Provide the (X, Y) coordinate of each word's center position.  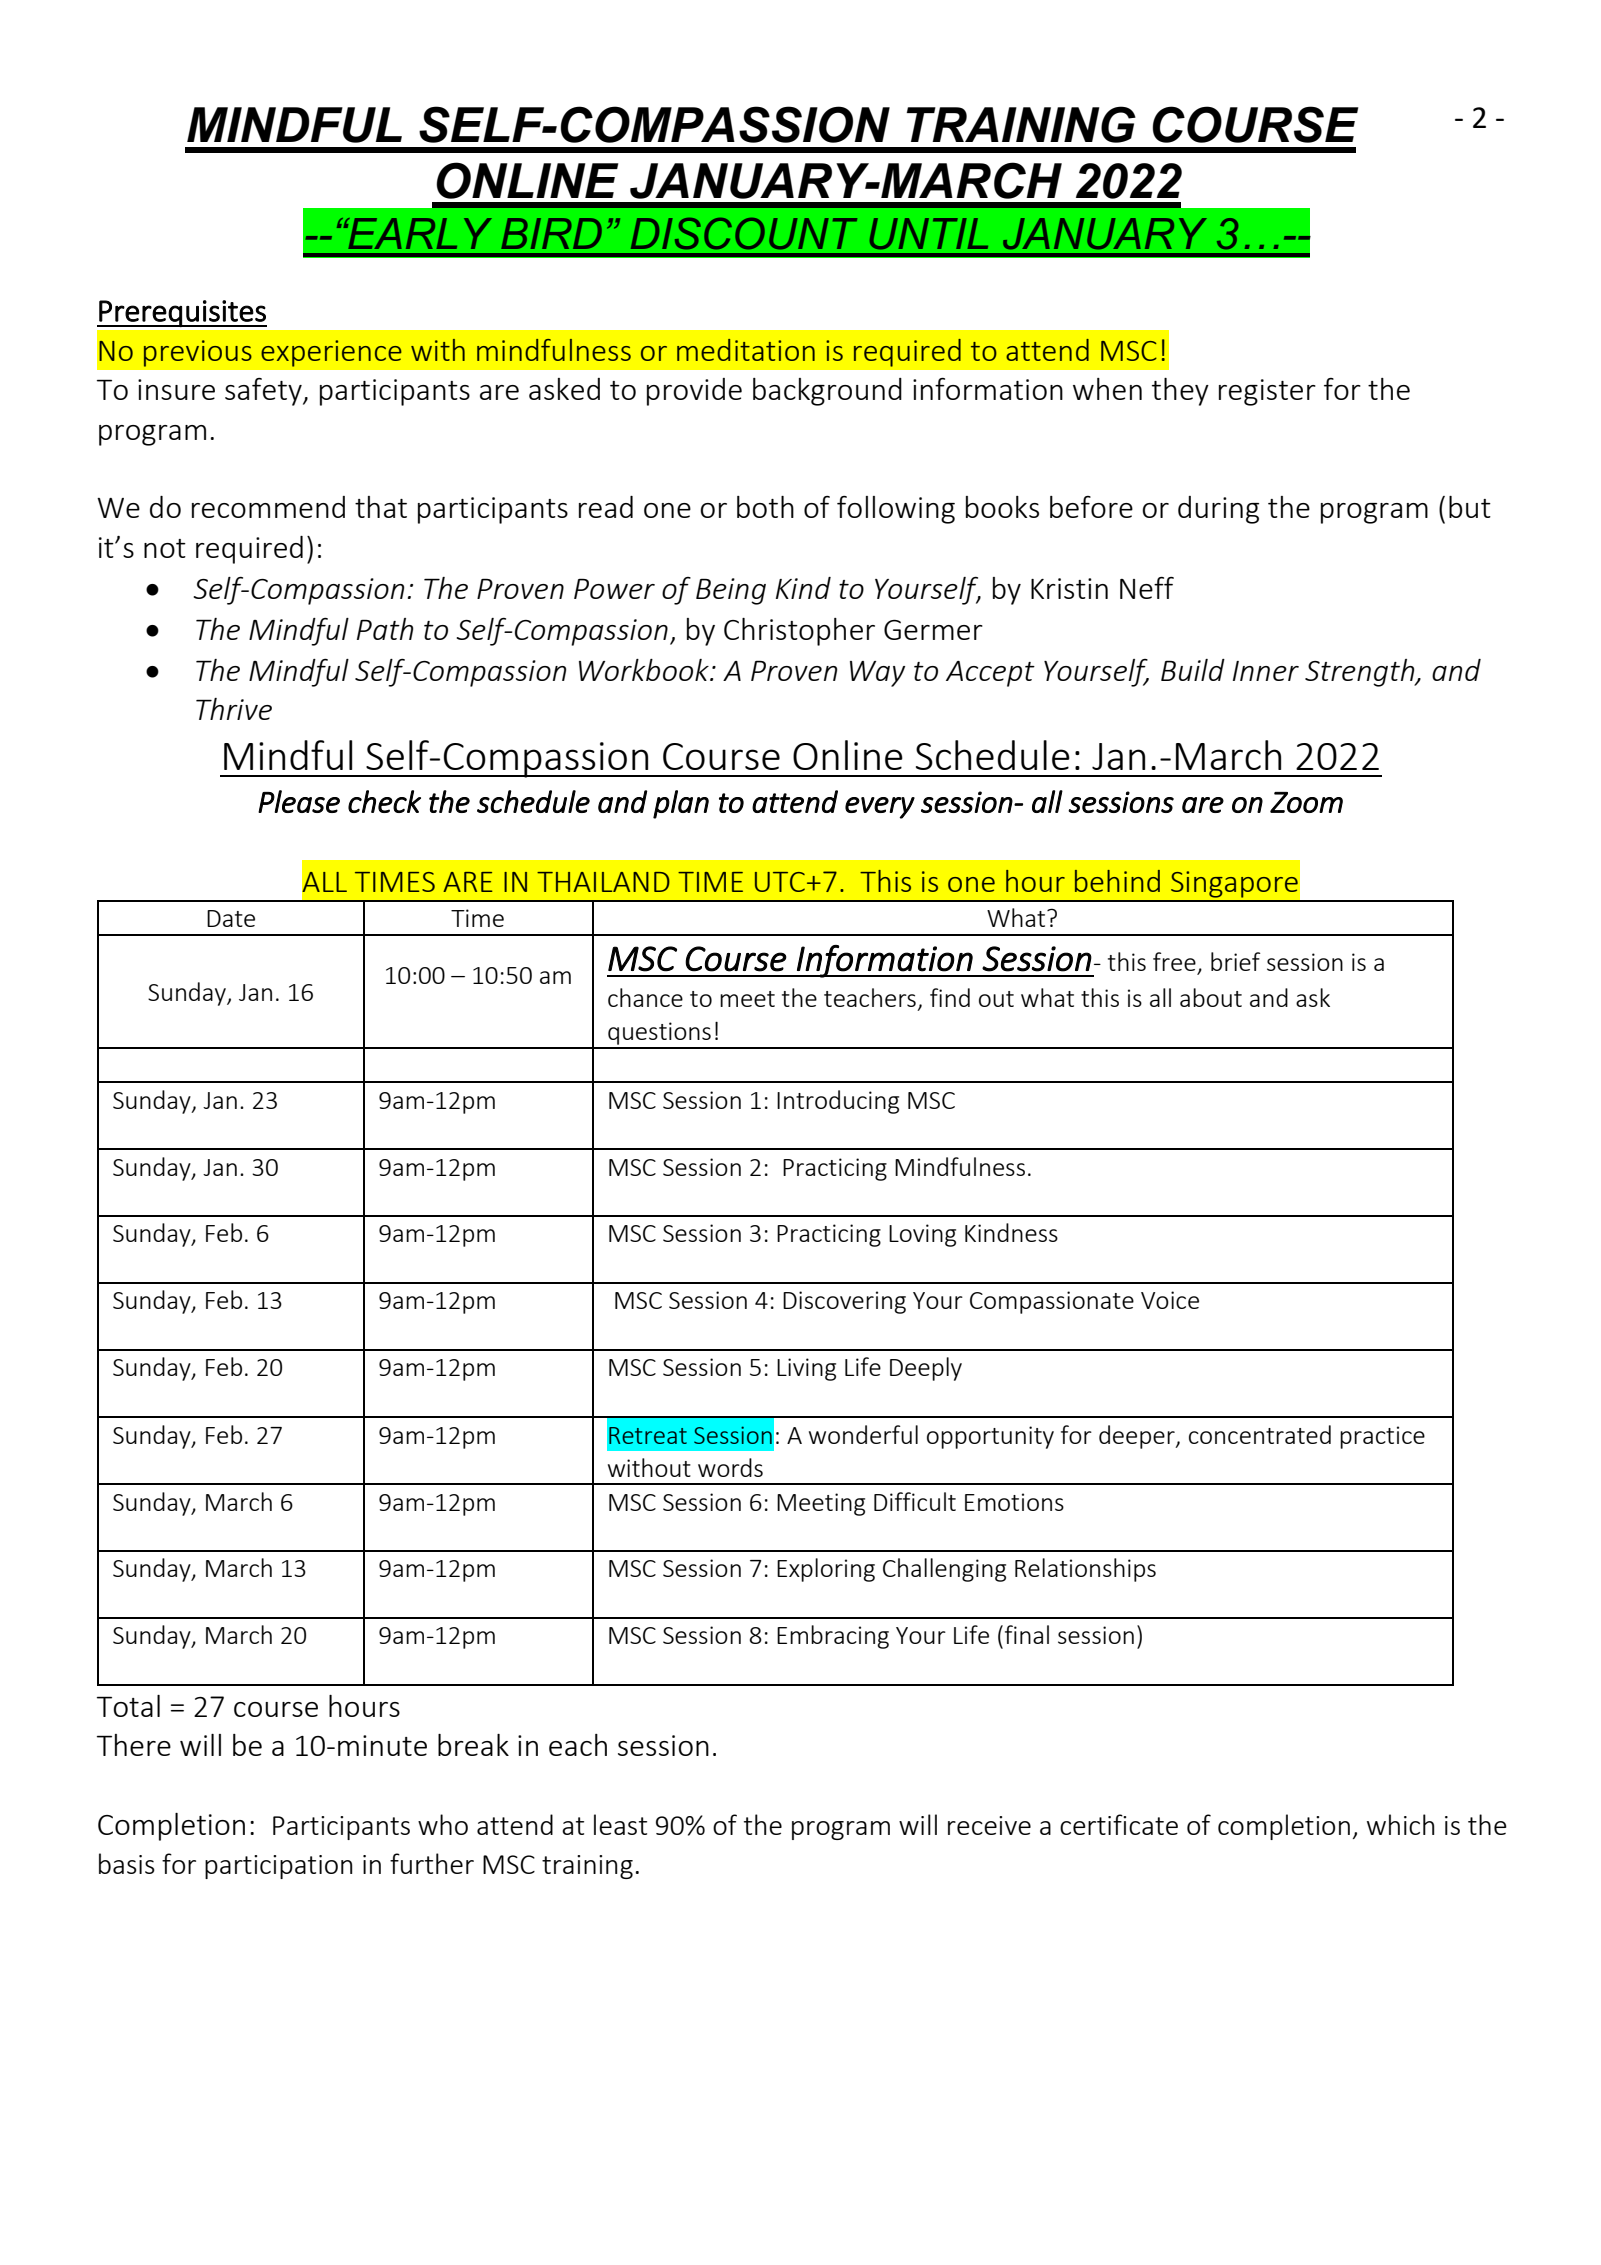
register (1267, 392)
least (620, 1824)
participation (278, 1867)
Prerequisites (182, 313)
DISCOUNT (744, 233)
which (1400, 1824)
